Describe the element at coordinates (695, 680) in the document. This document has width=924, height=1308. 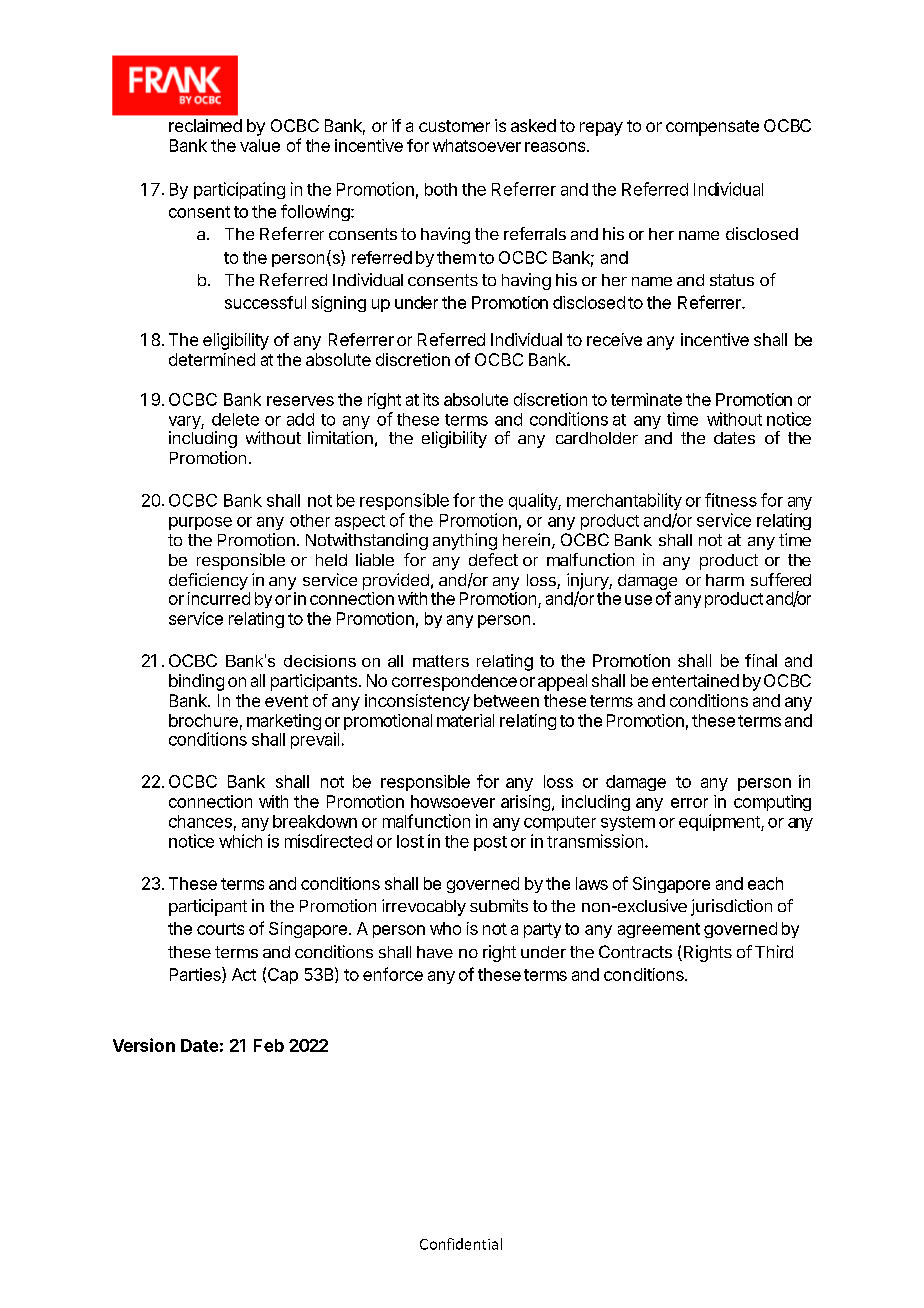
I see `entertained` at that location.
